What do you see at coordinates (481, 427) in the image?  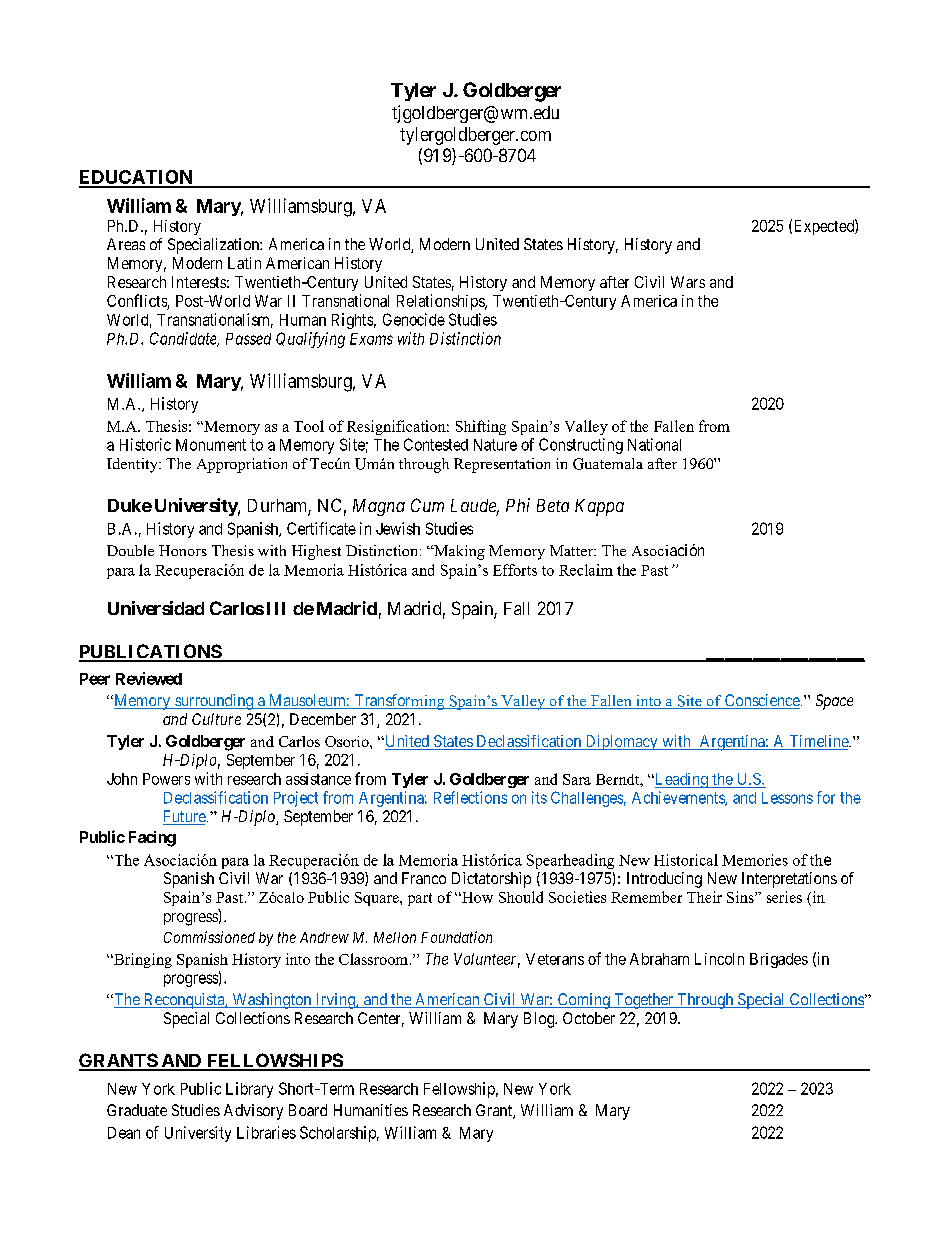 I see `Shifting` at bounding box center [481, 427].
